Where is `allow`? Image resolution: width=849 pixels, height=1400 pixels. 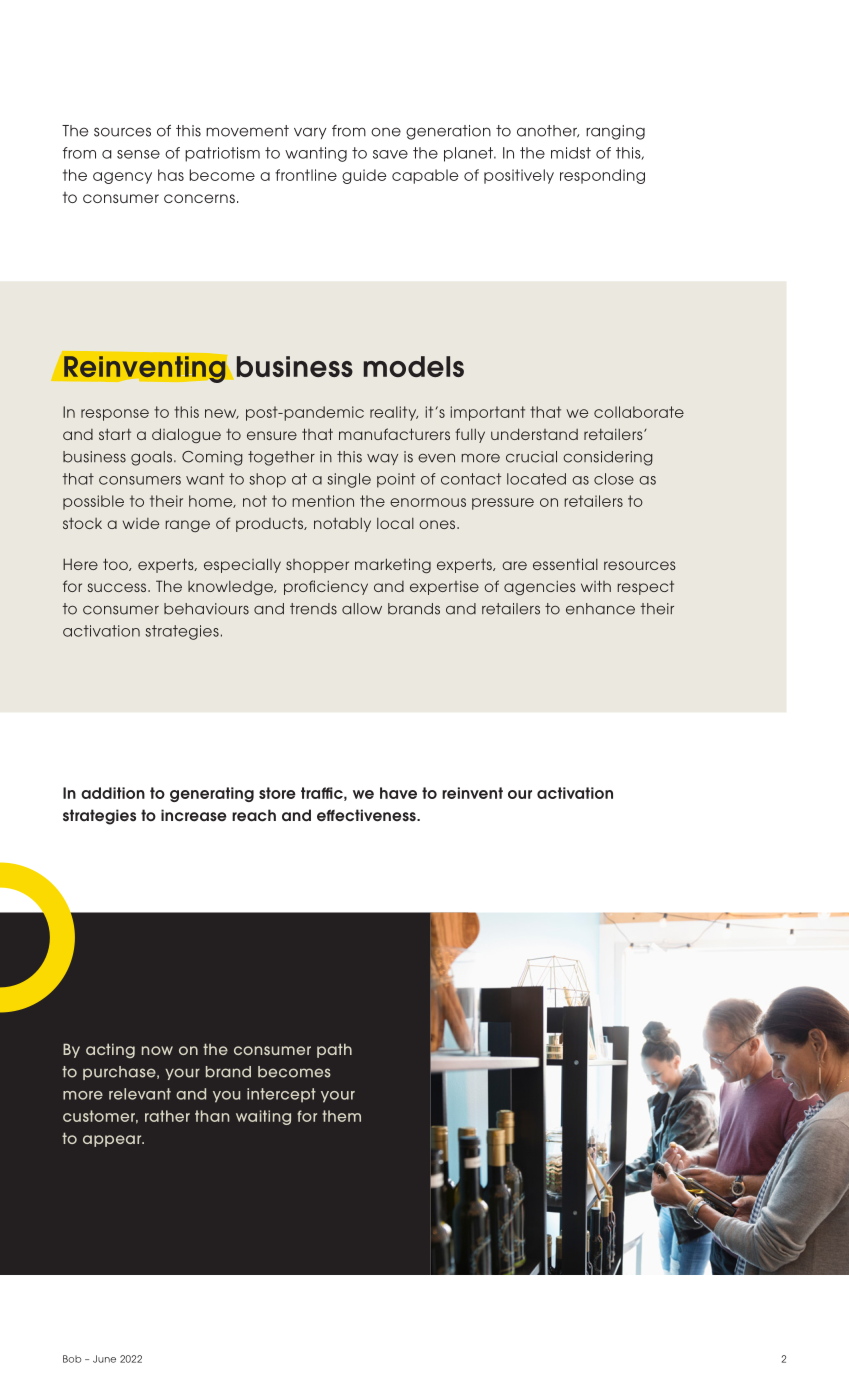
allow is located at coordinates (362, 609).
